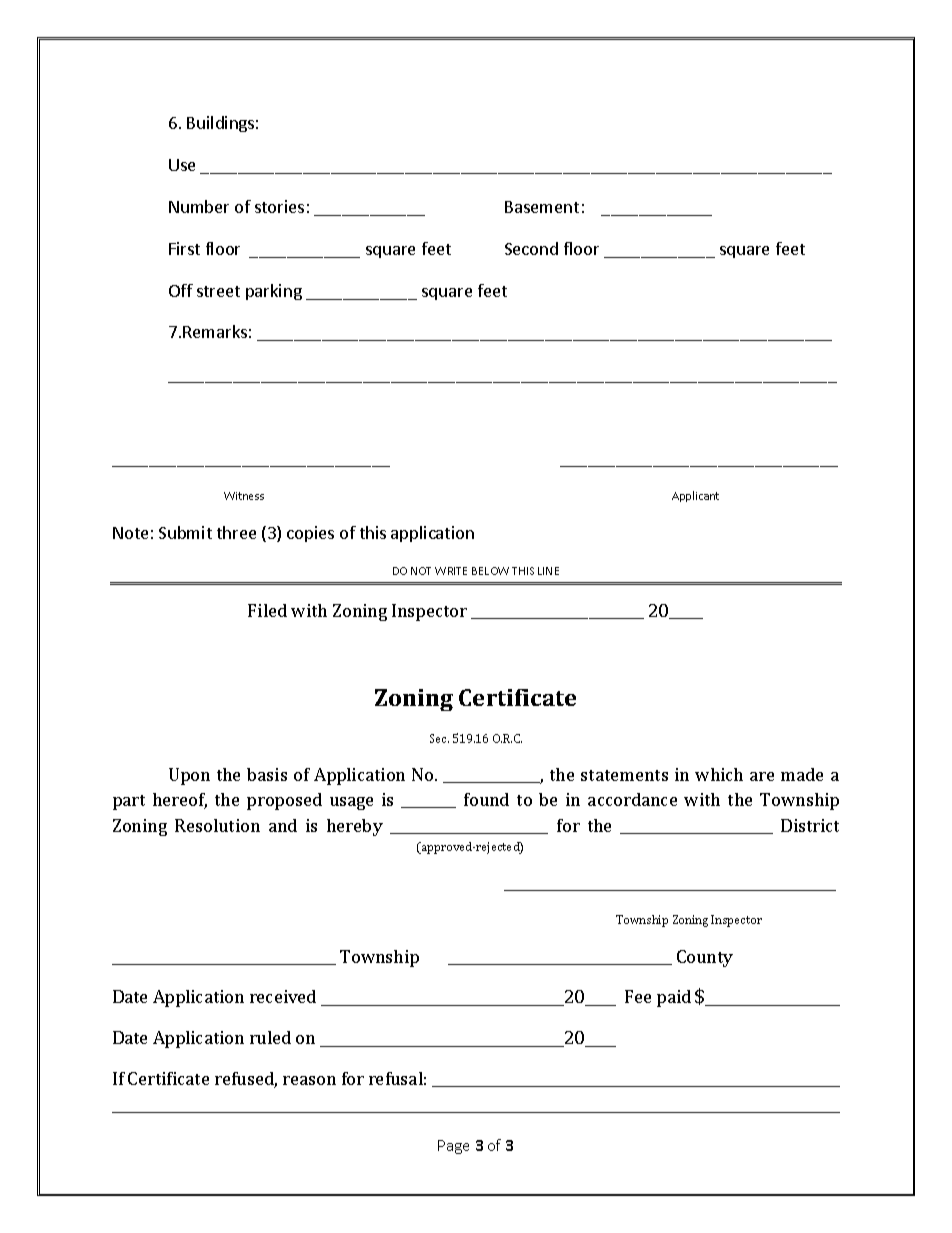 The height and width of the screenshot is (1233, 952). I want to click on First, so click(184, 248).
